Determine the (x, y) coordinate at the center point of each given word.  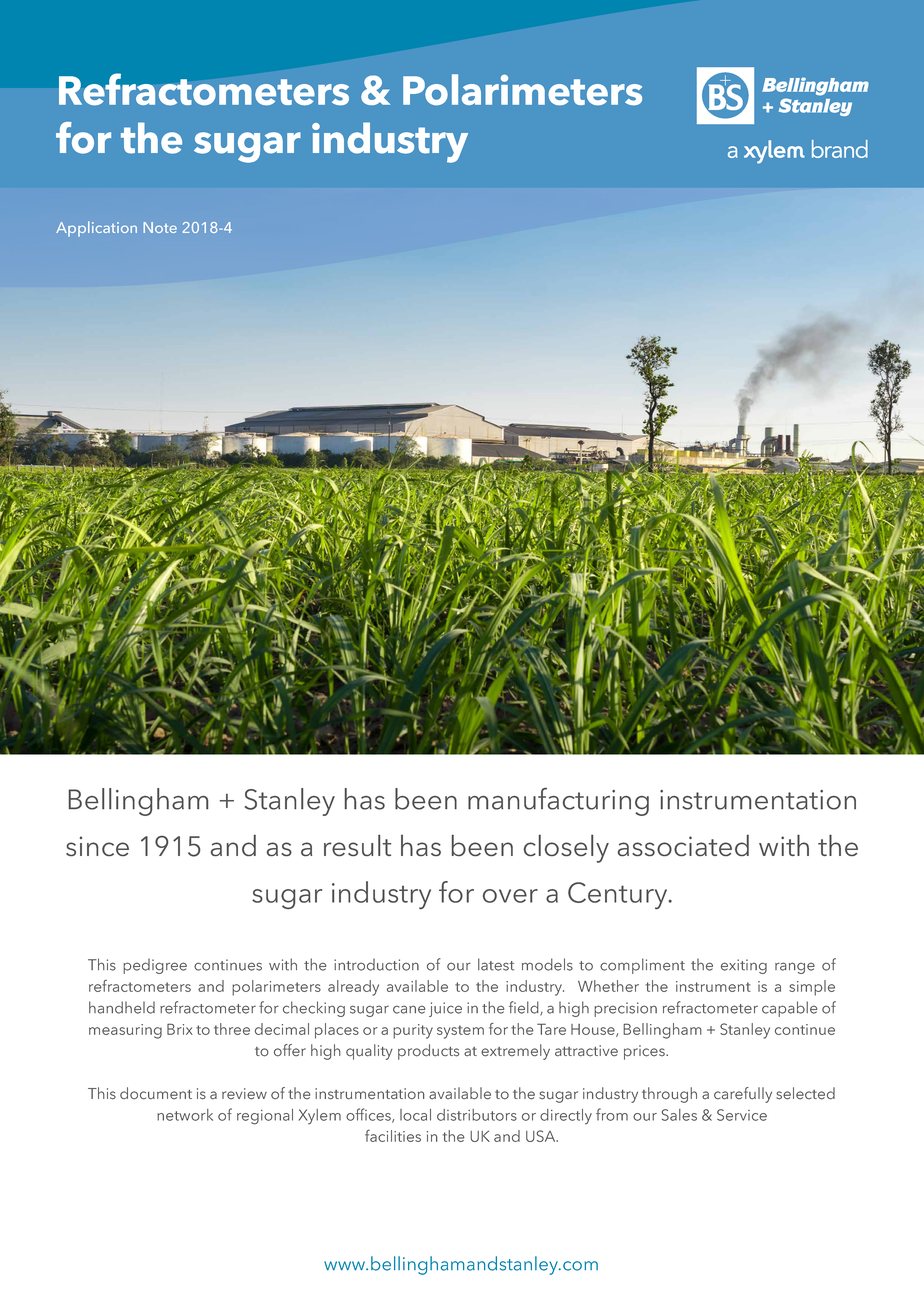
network (185, 1115)
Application (96, 229)
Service (742, 1115)
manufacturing (558, 802)
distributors (477, 1115)
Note (160, 227)
